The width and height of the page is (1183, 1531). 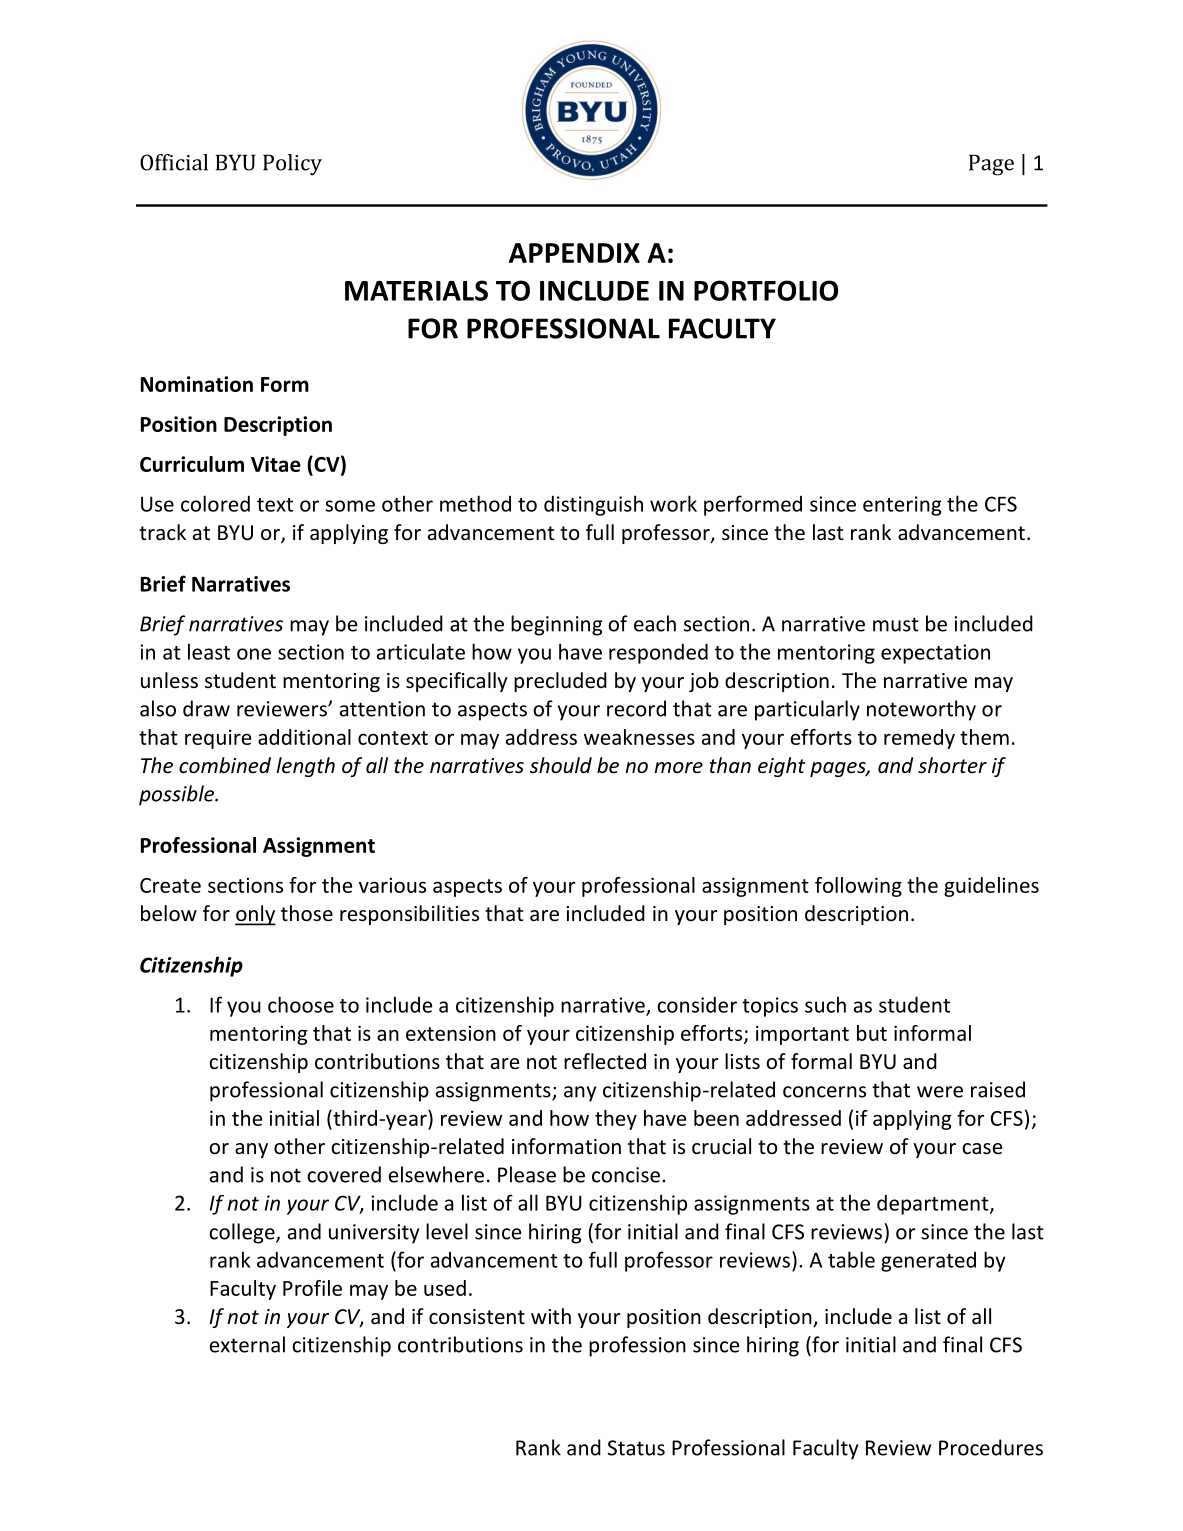 What do you see at coordinates (952, 765) in the page?
I see `shorter` at bounding box center [952, 765].
